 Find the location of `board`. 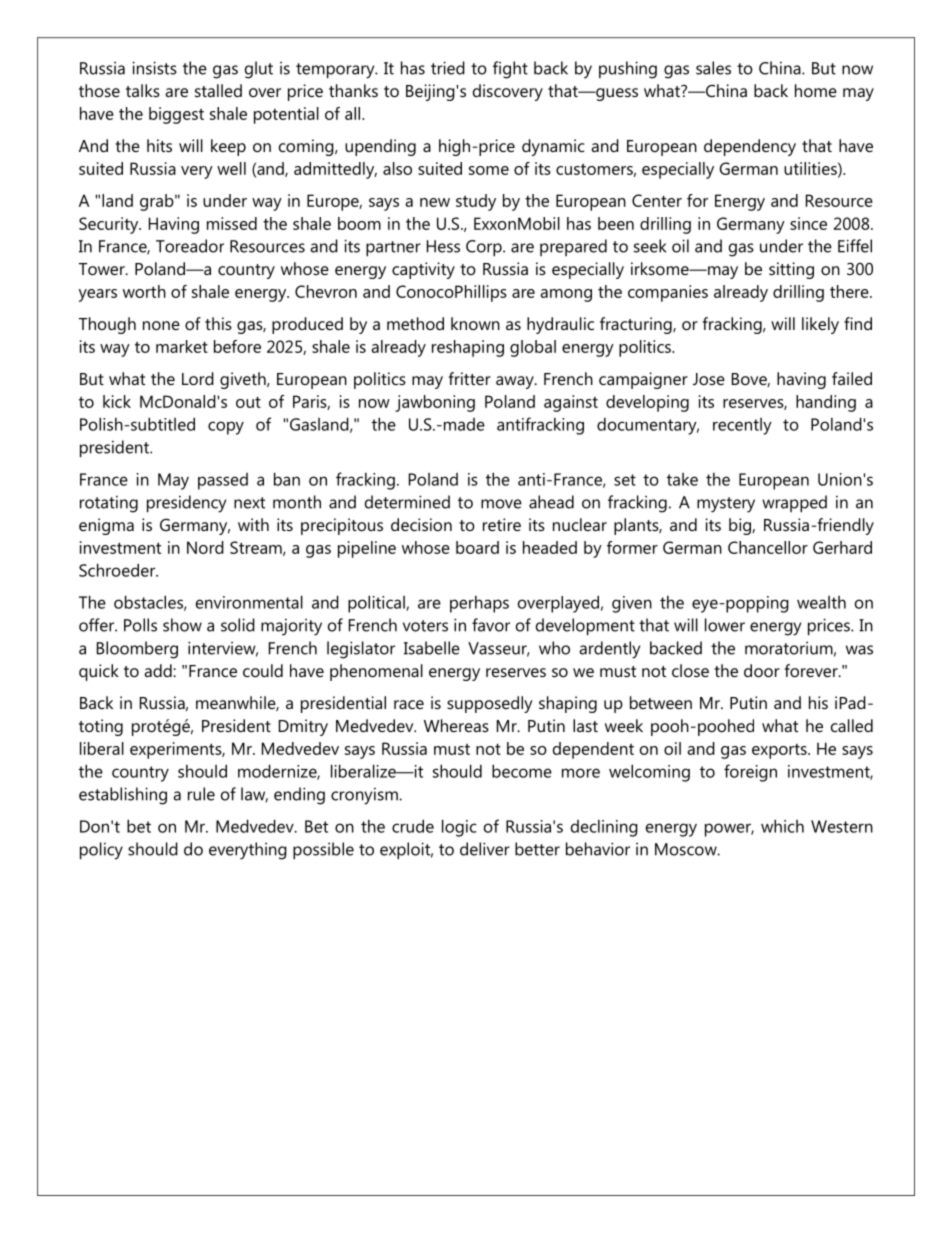

board is located at coordinates (477, 547).
